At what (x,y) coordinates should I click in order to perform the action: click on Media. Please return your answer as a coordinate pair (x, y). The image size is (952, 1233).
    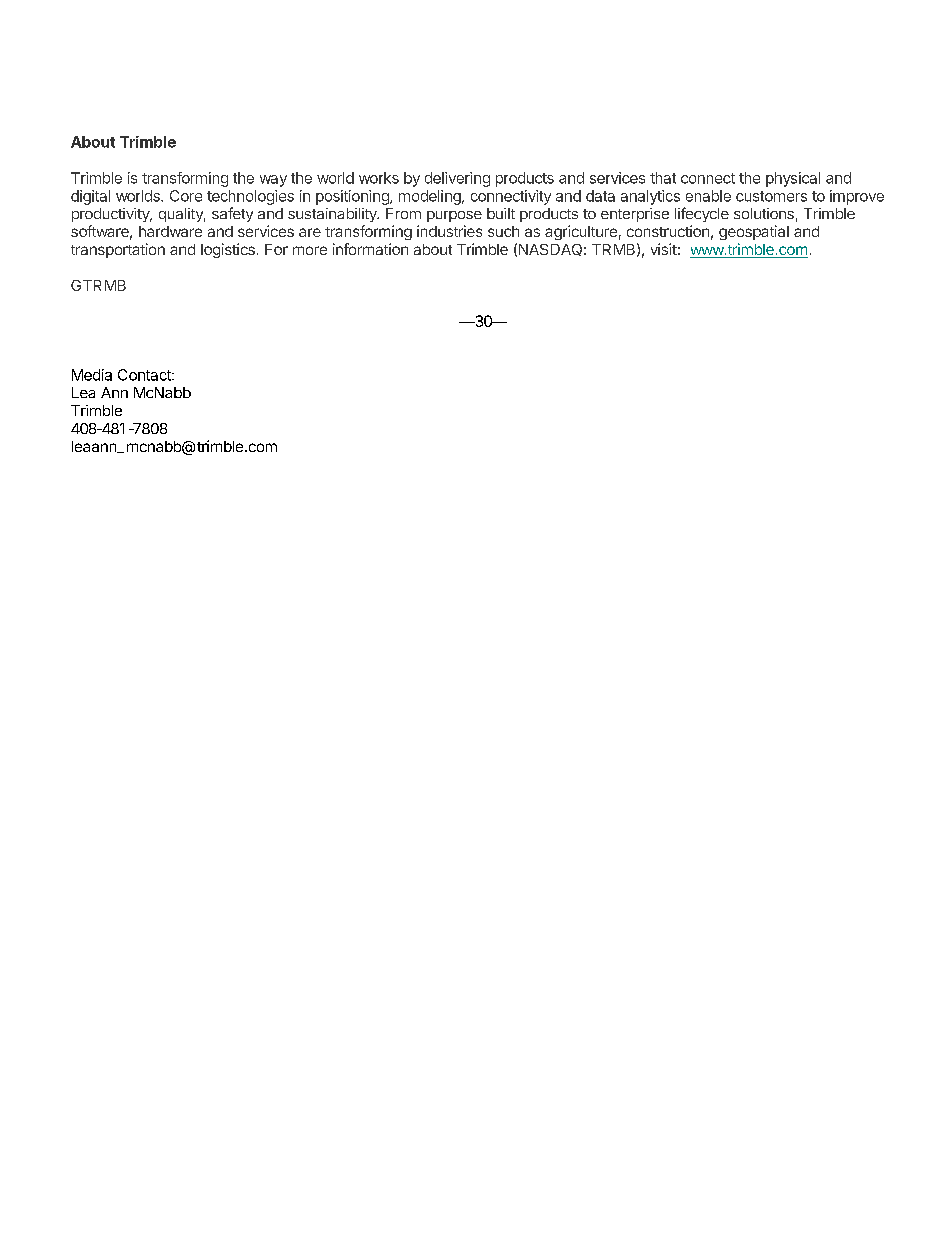
    Looking at the image, I should click on (92, 375).
